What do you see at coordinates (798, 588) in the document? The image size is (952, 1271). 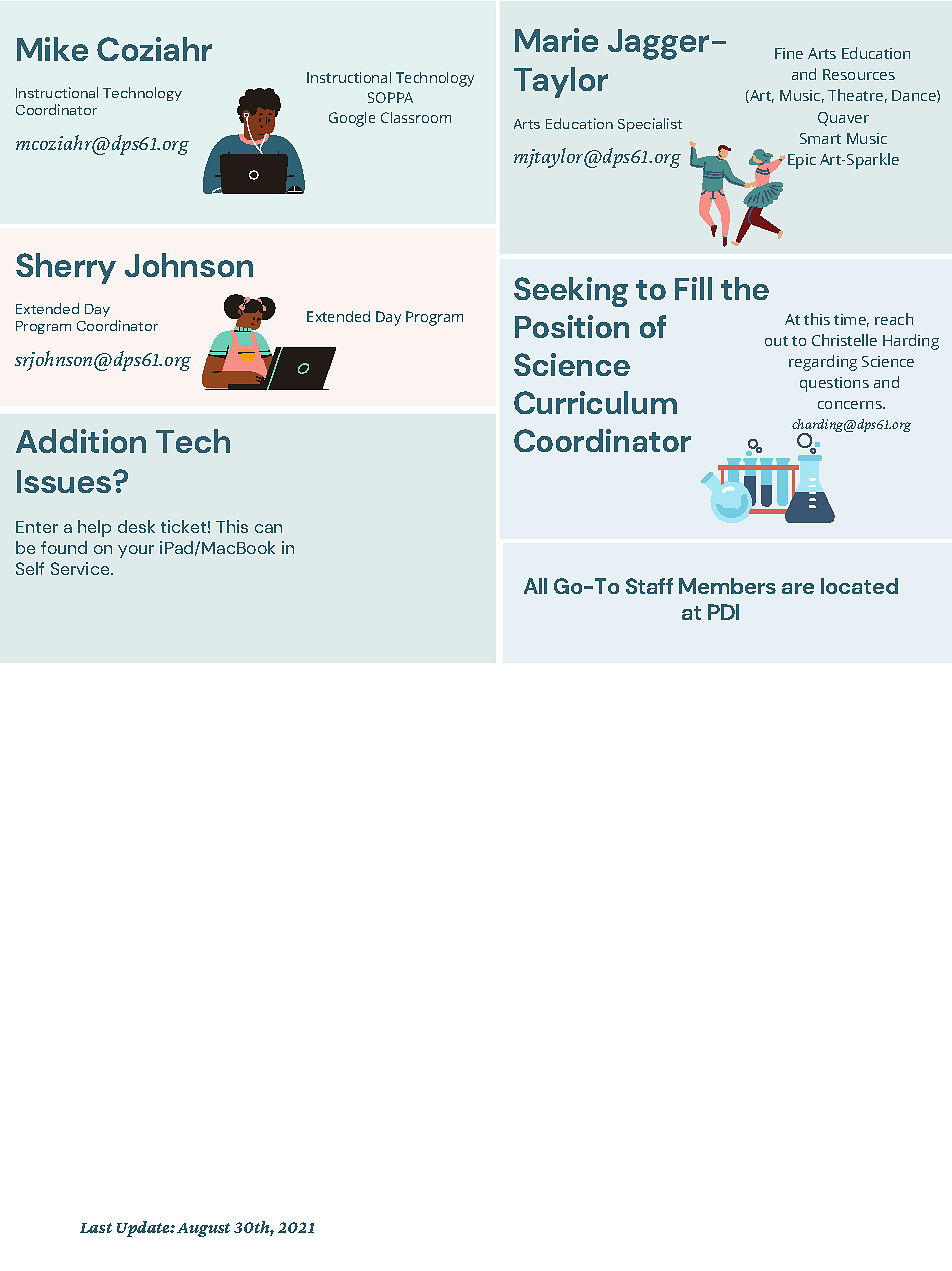 I see `are` at bounding box center [798, 588].
